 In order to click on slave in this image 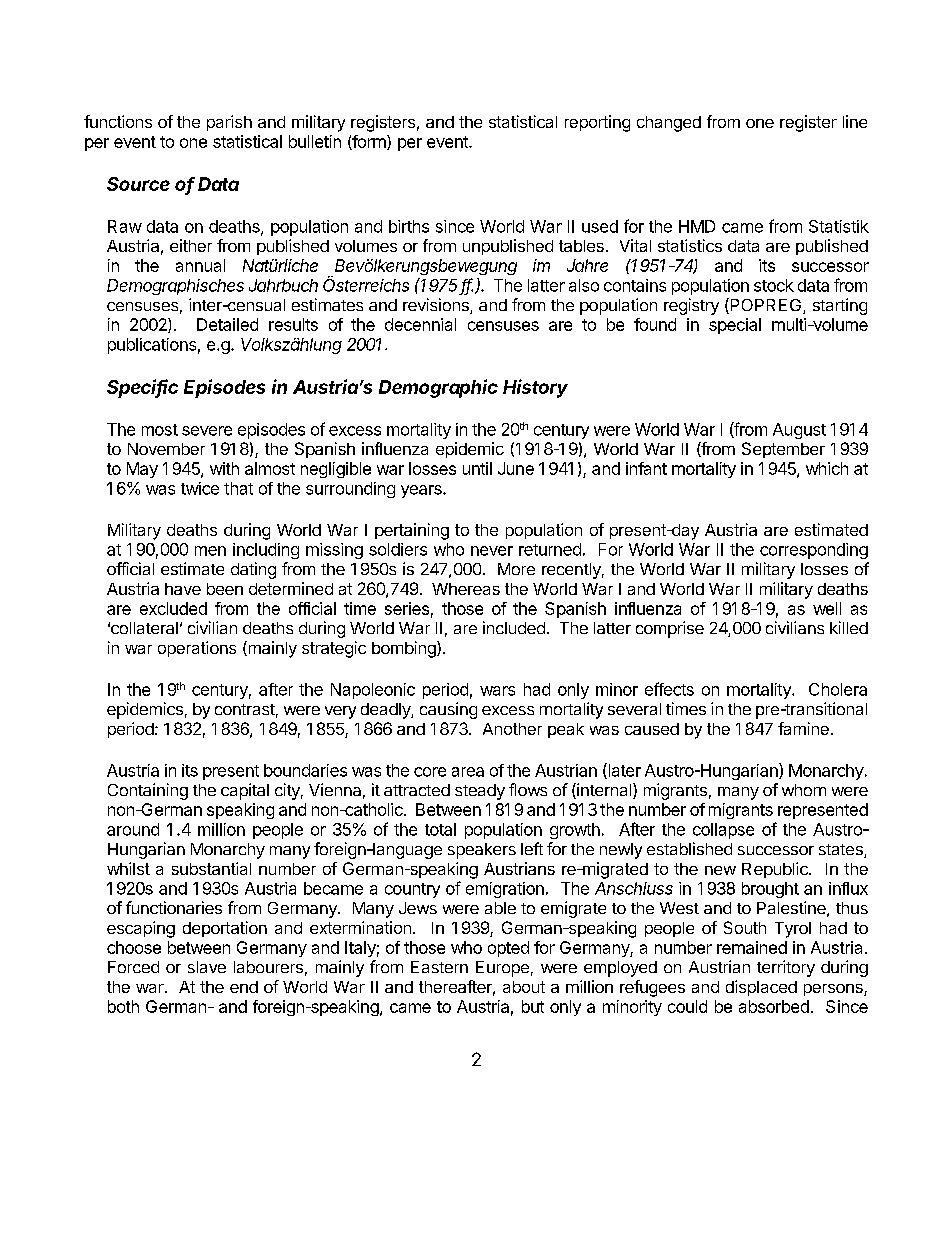, I will do `click(207, 967)`.
